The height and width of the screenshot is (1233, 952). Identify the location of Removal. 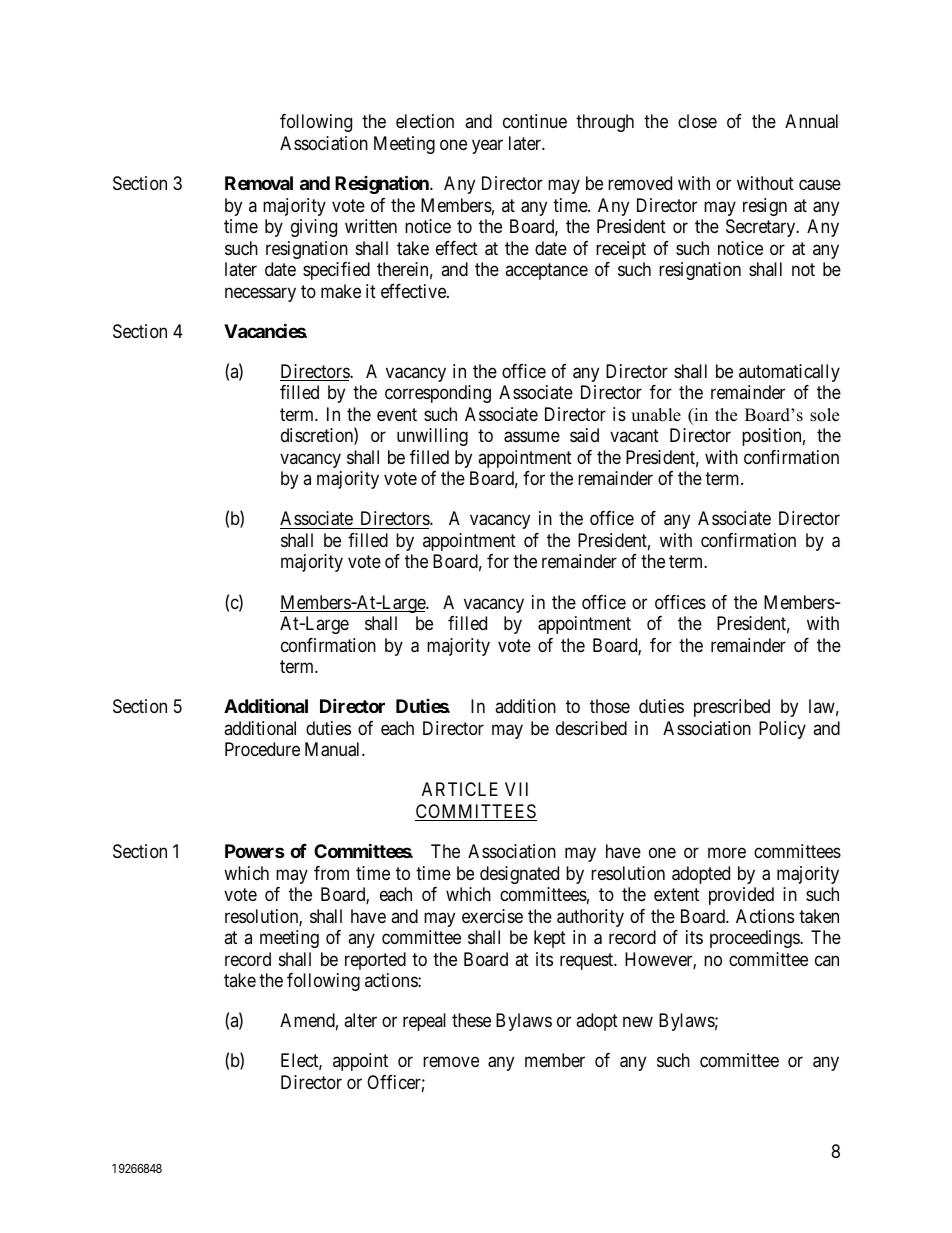
(259, 183).
